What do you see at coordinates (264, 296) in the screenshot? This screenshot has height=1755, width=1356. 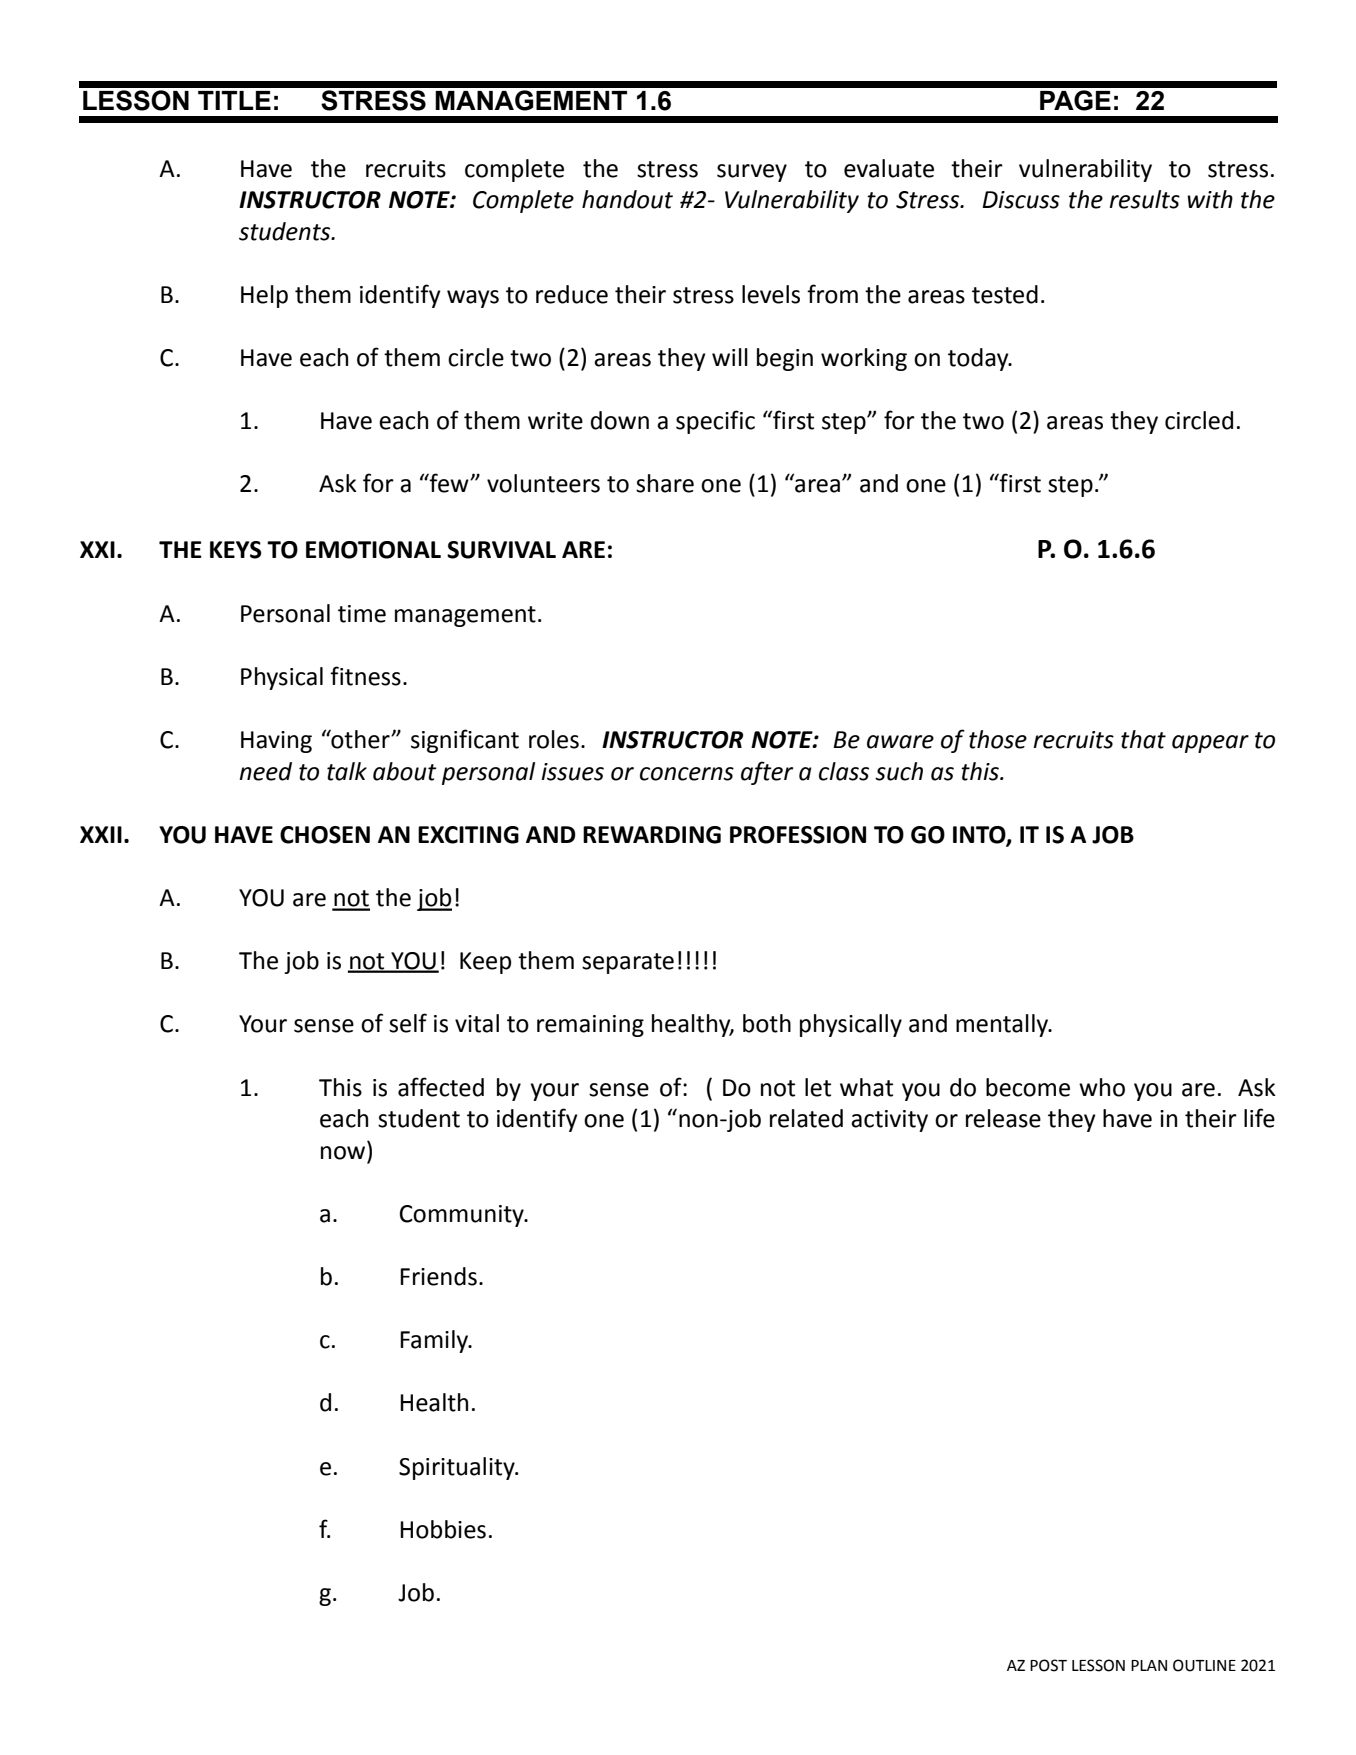 I see `Help` at bounding box center [264, 296].
